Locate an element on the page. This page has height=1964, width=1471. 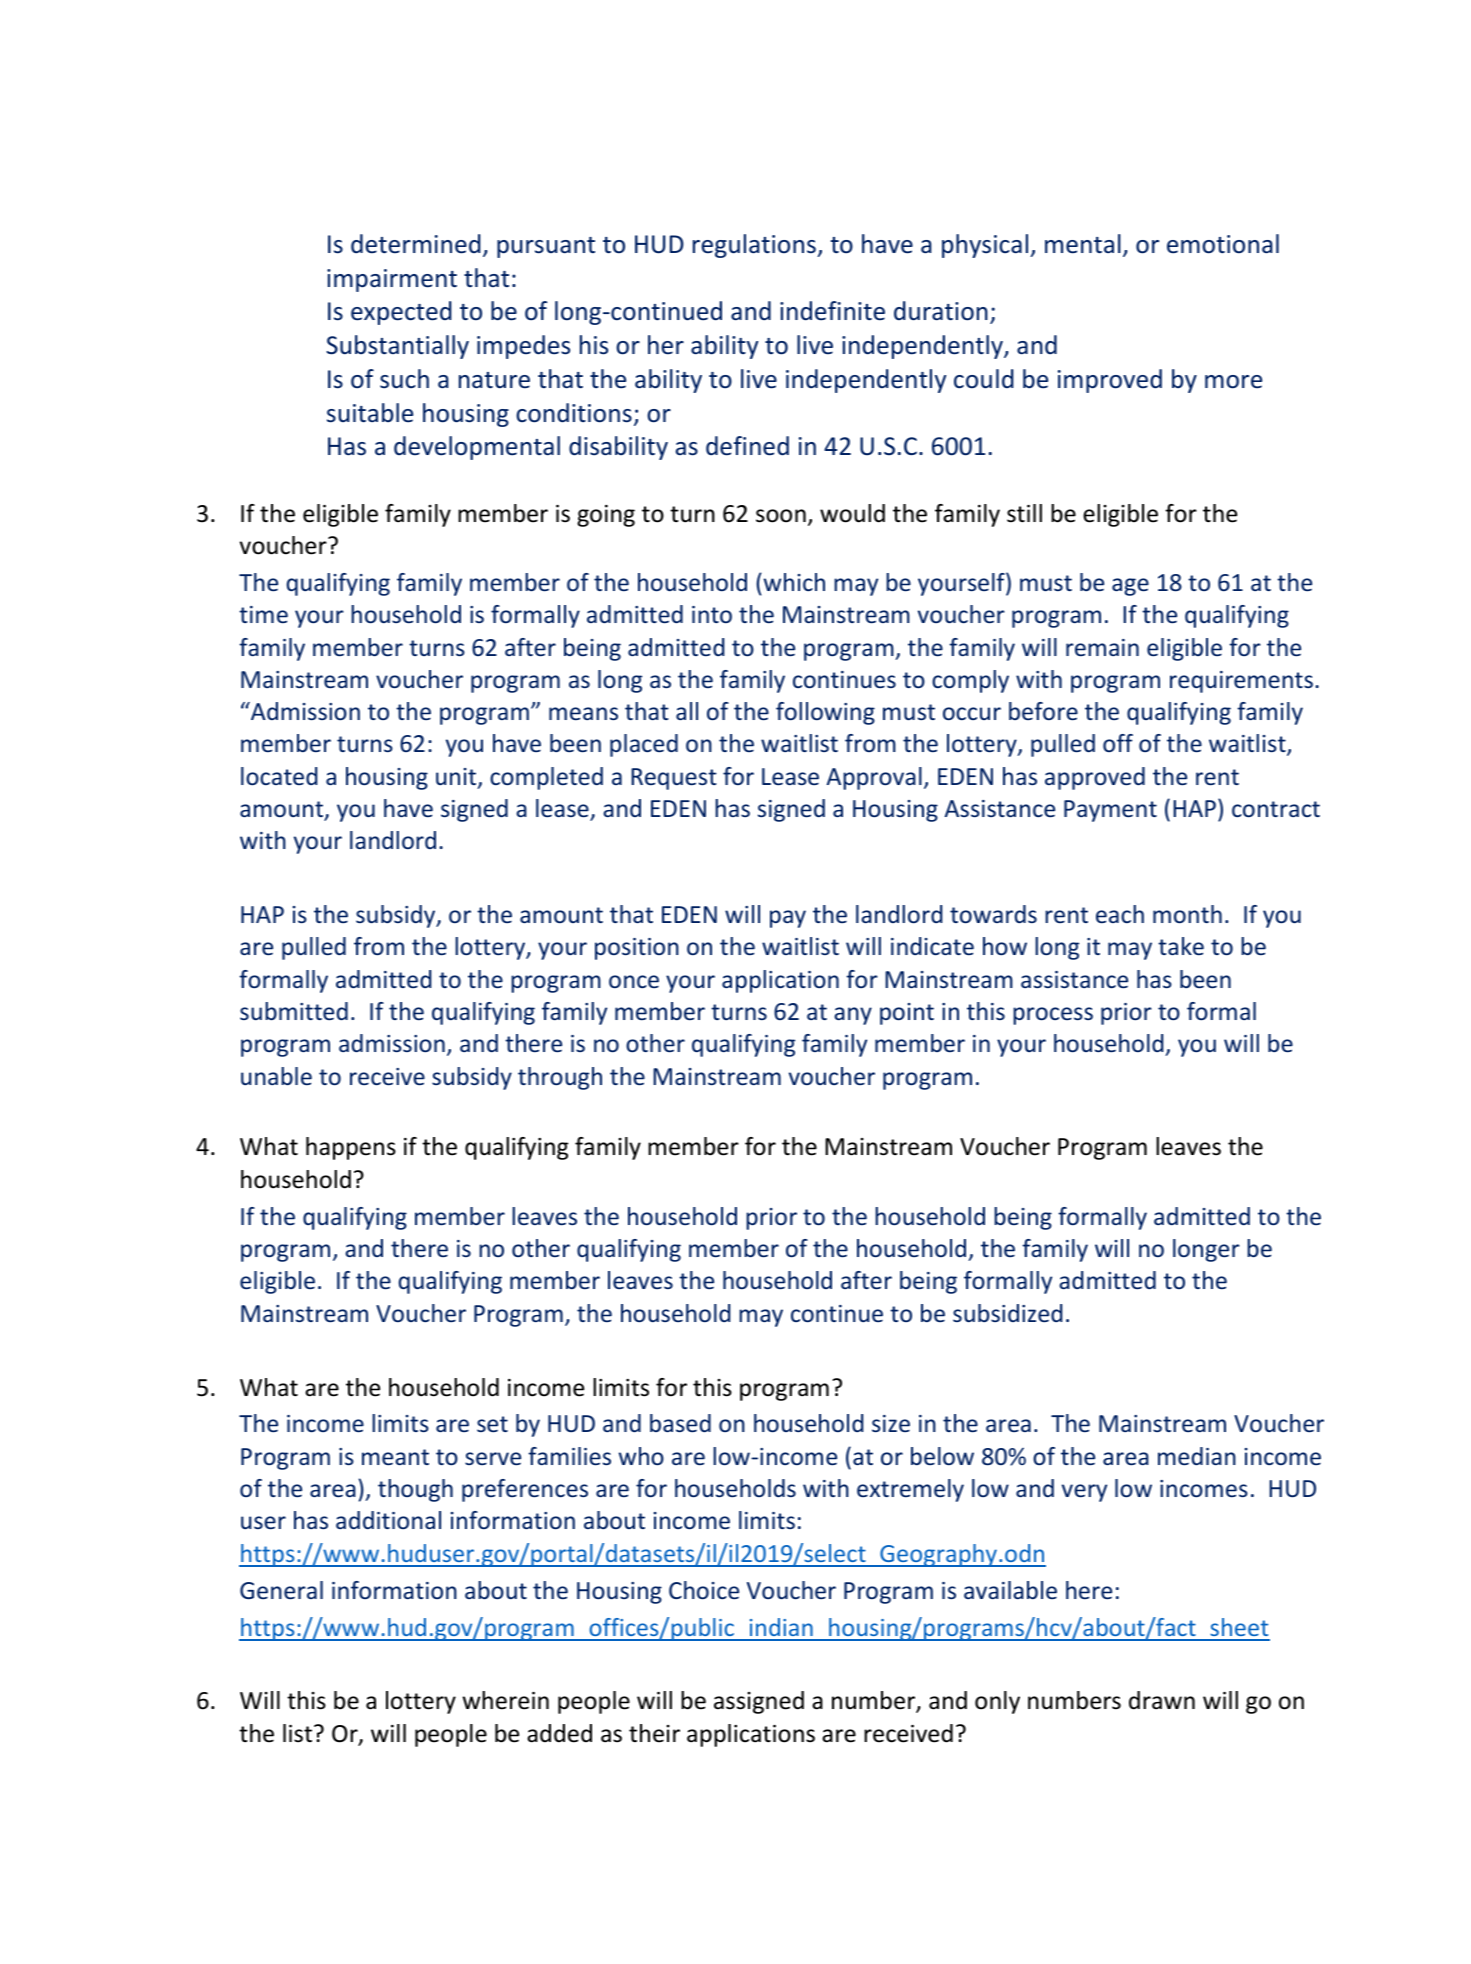
their is located at coordinates (654, 1733).
